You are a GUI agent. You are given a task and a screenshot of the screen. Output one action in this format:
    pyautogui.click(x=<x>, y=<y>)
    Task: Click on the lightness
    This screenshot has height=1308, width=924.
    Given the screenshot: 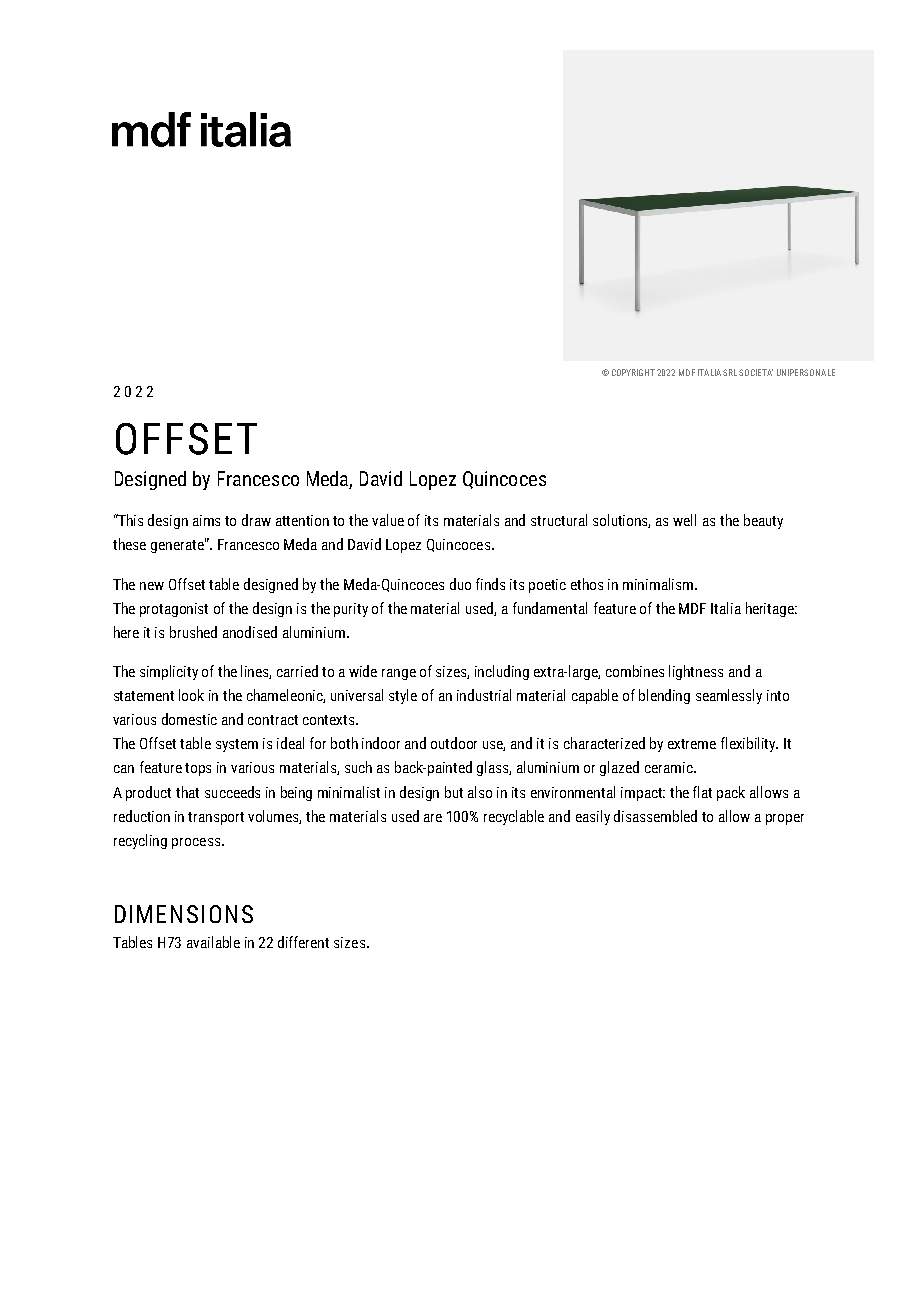 What is the action you would take?
    pyautogui.click(x=696, y=672)
